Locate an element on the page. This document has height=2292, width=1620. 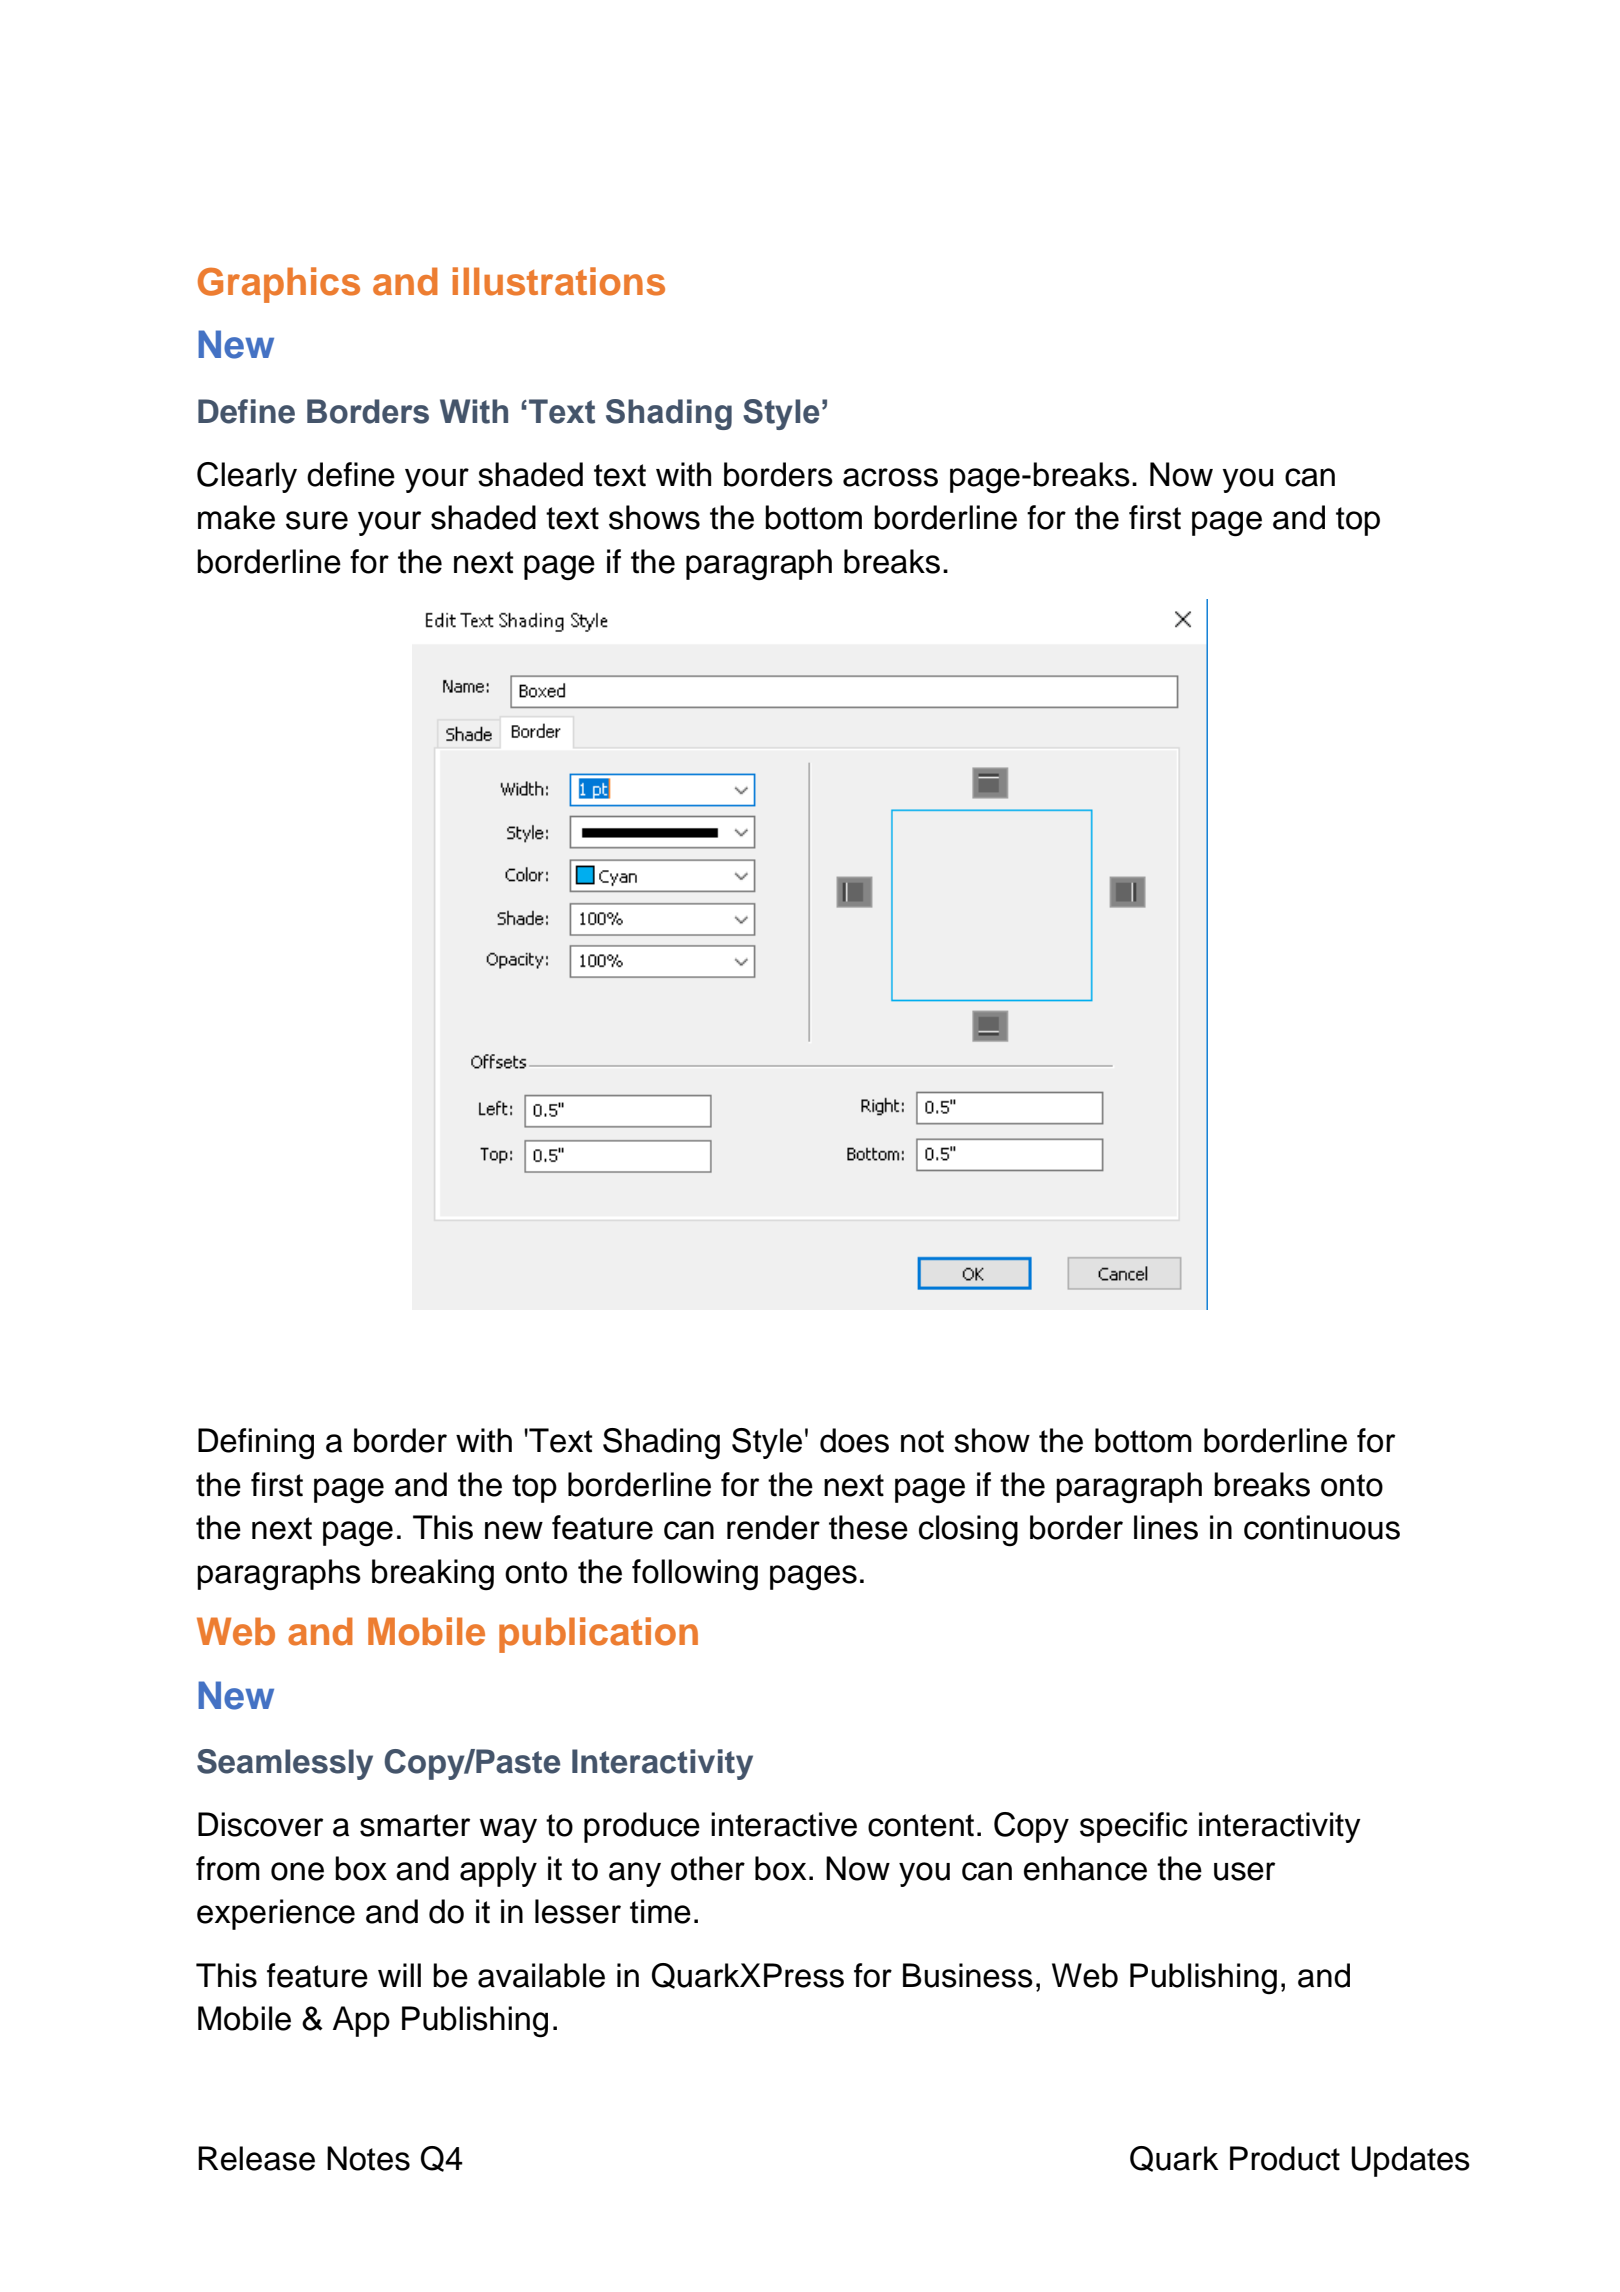
Notes is located at coordinates (368, 2158).
